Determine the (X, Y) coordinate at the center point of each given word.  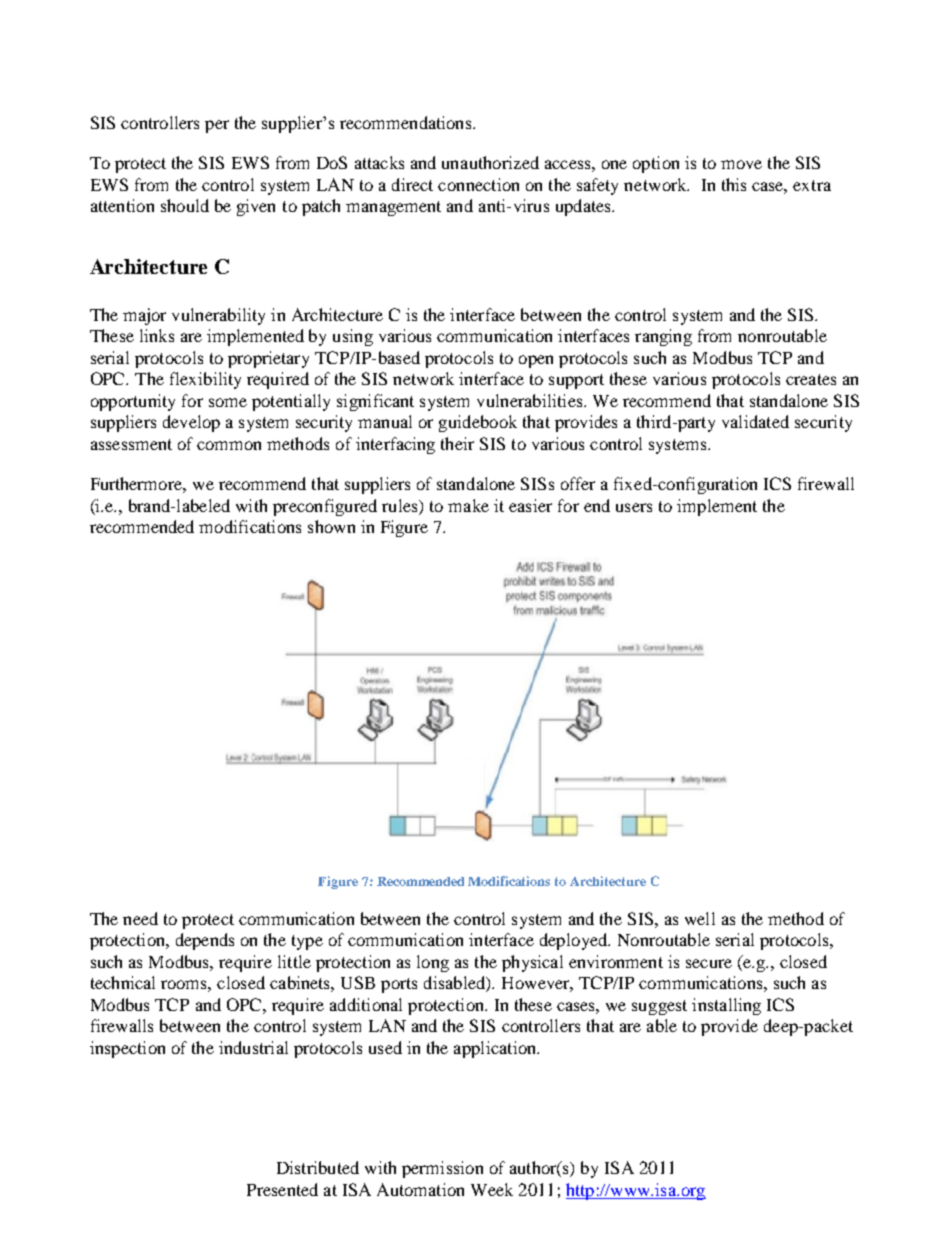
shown (331, 526)
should (185, 205)
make (468, 505)
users (634, 507)
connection (478, 184)
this (734, 184)
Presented (282, 1189)
